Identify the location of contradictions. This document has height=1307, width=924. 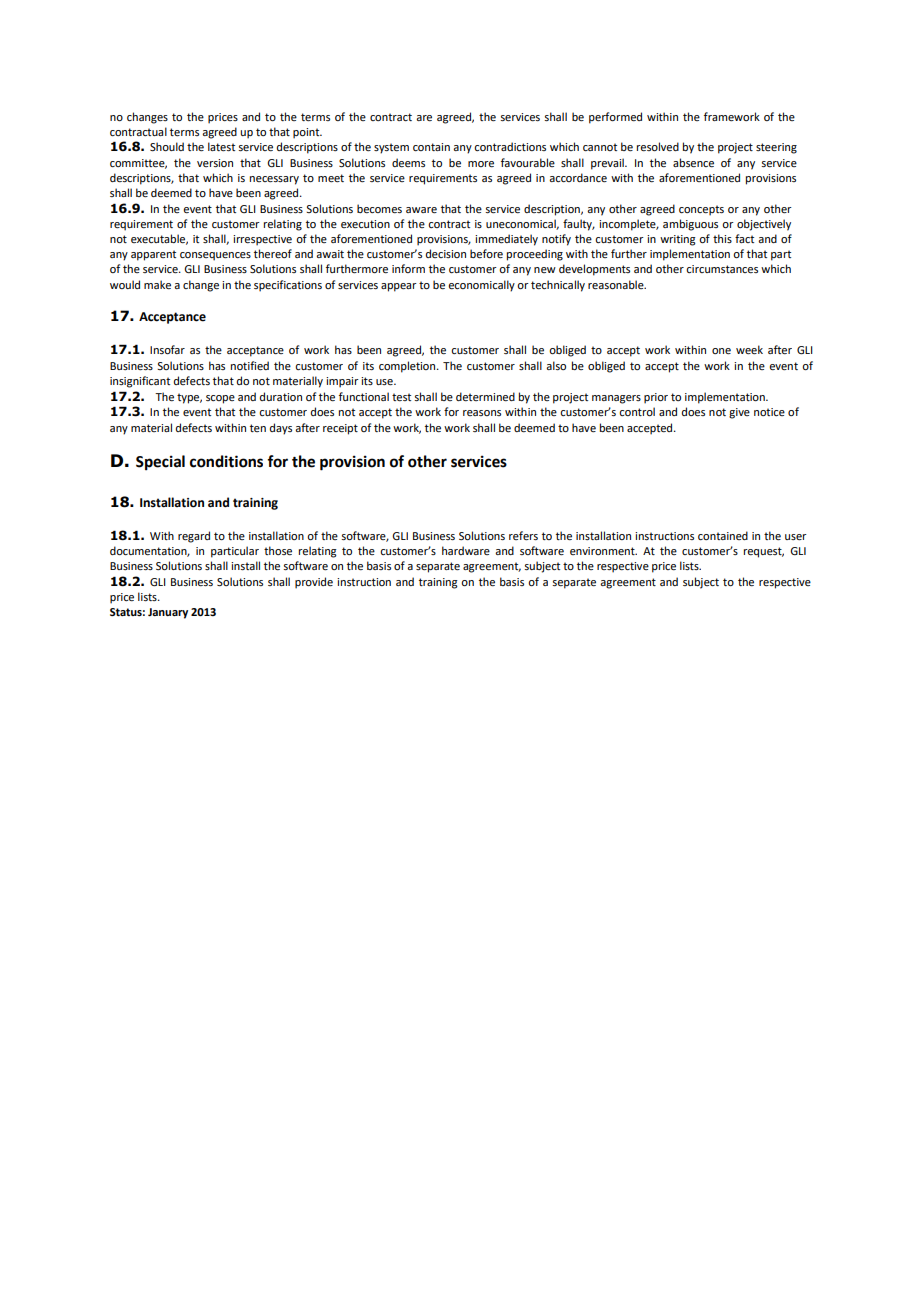
(510, 146).
